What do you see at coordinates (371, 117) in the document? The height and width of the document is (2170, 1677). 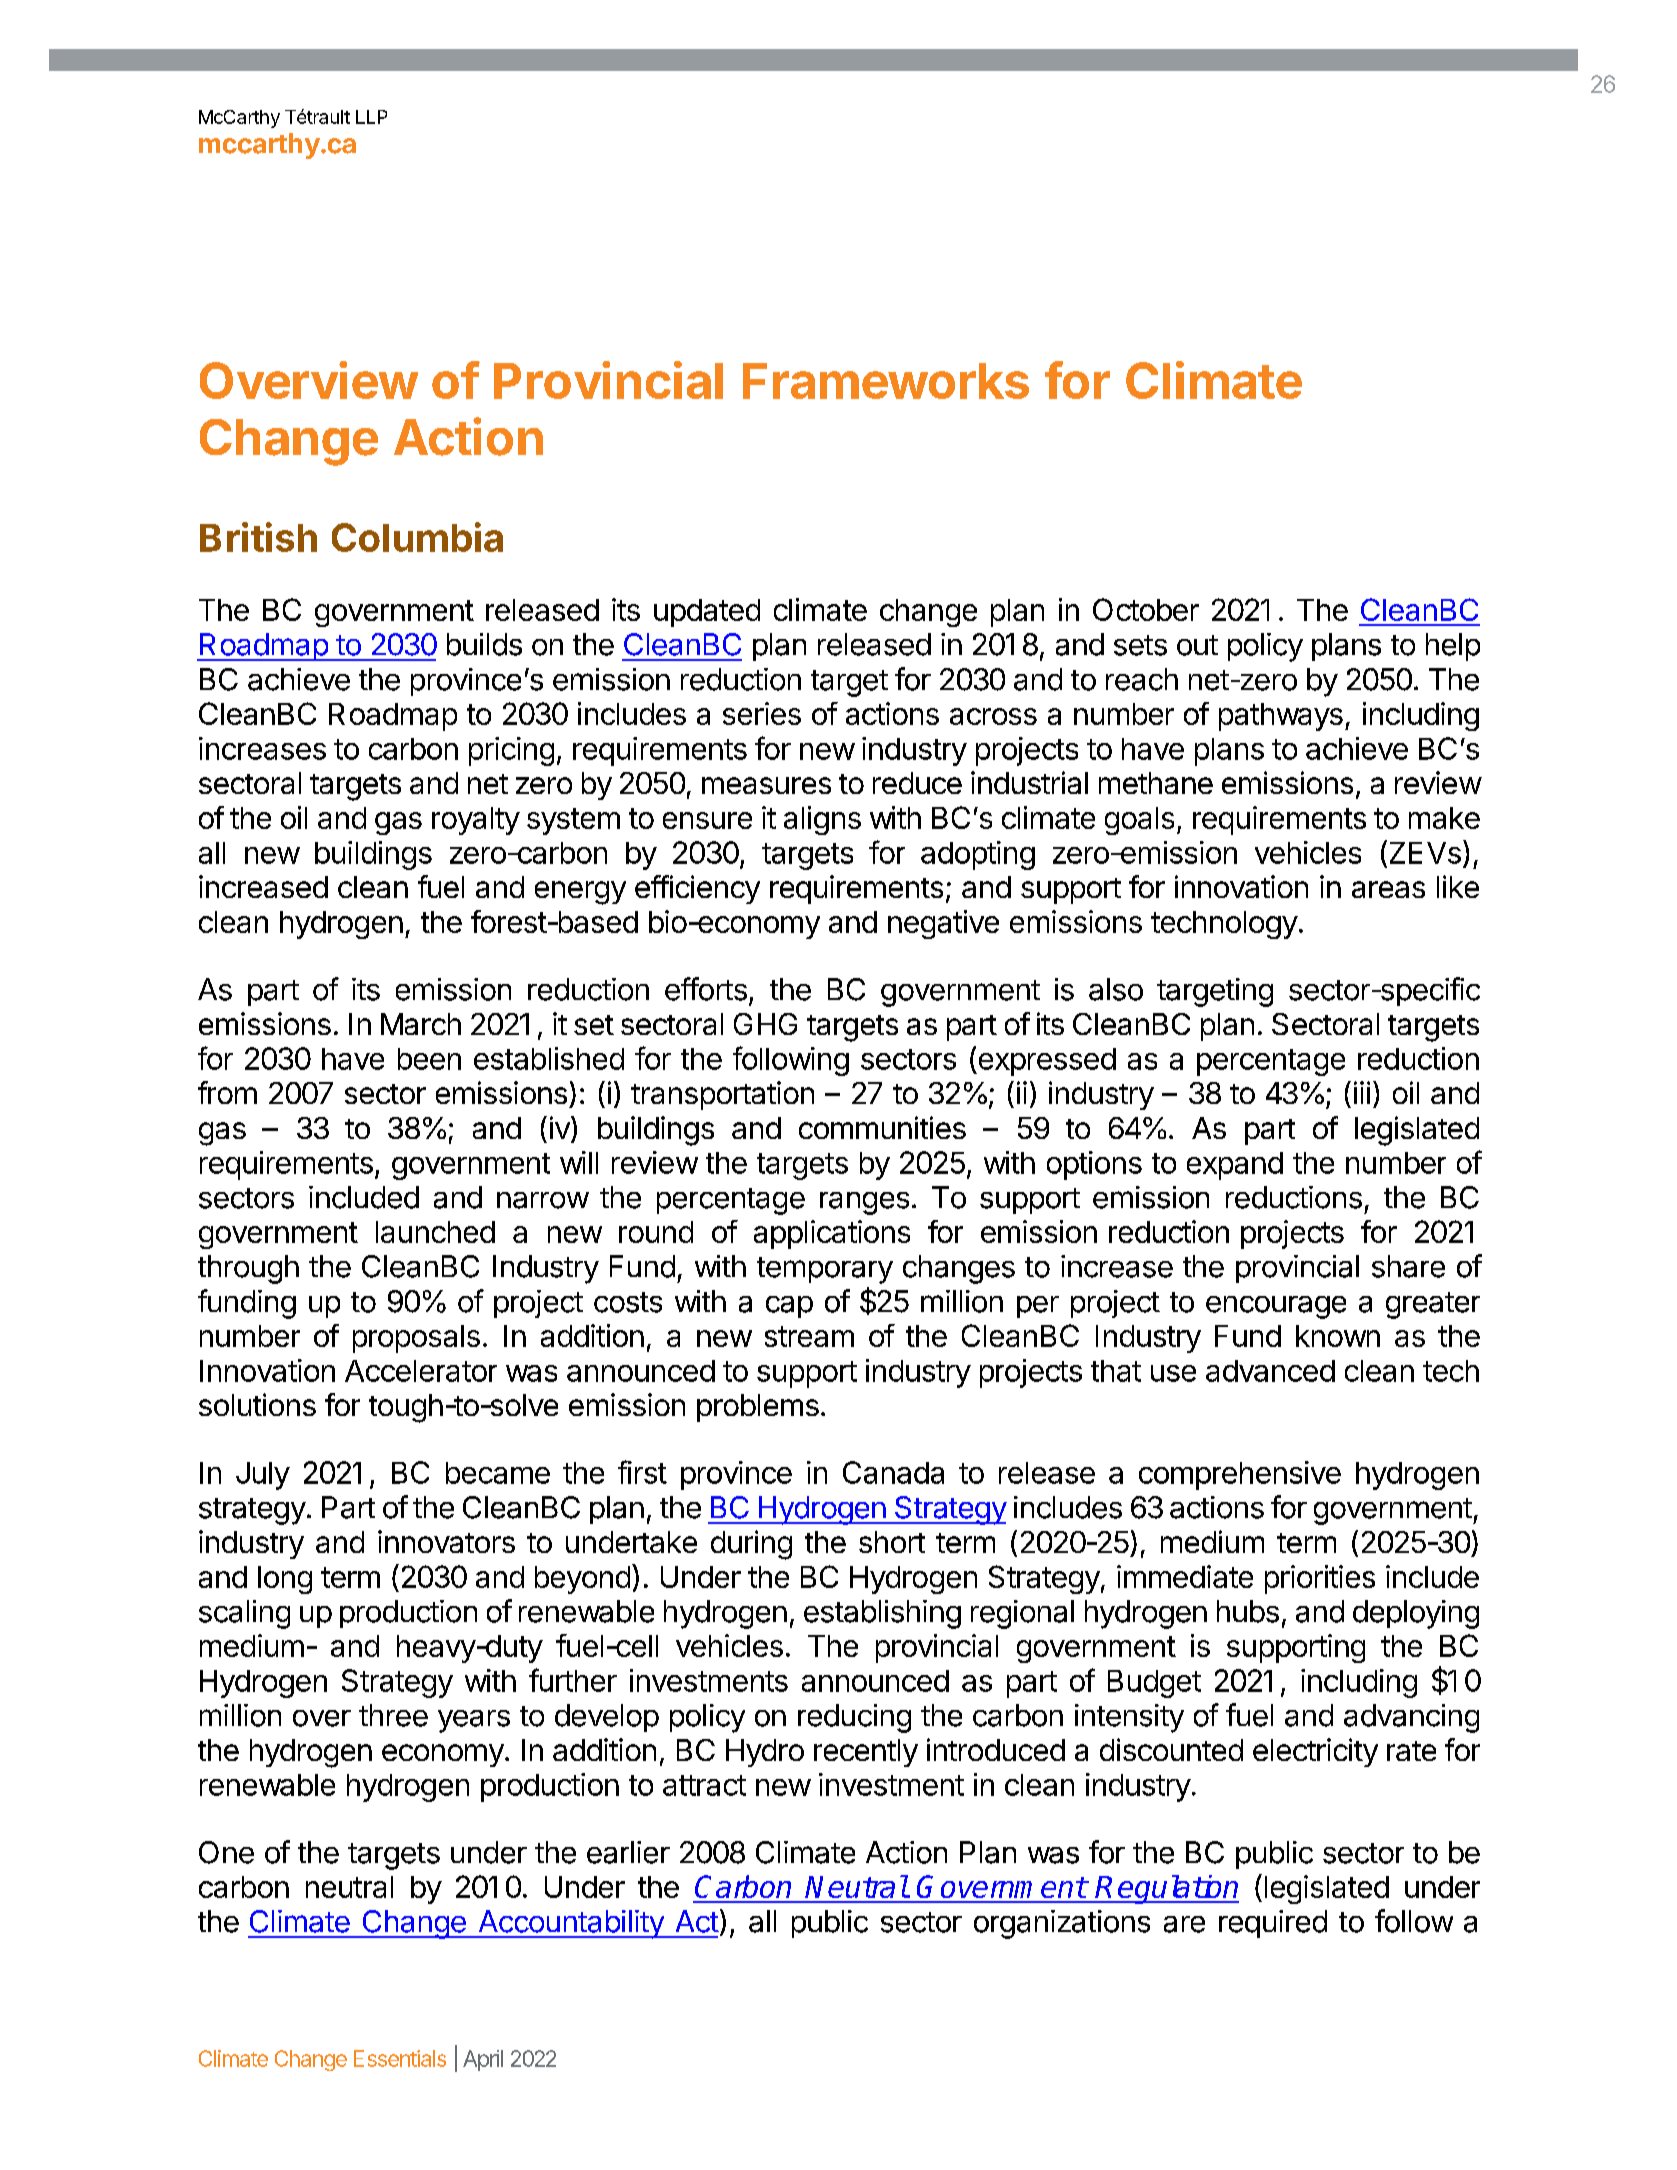 I see `LLP` at bounding box center [371, 117].
